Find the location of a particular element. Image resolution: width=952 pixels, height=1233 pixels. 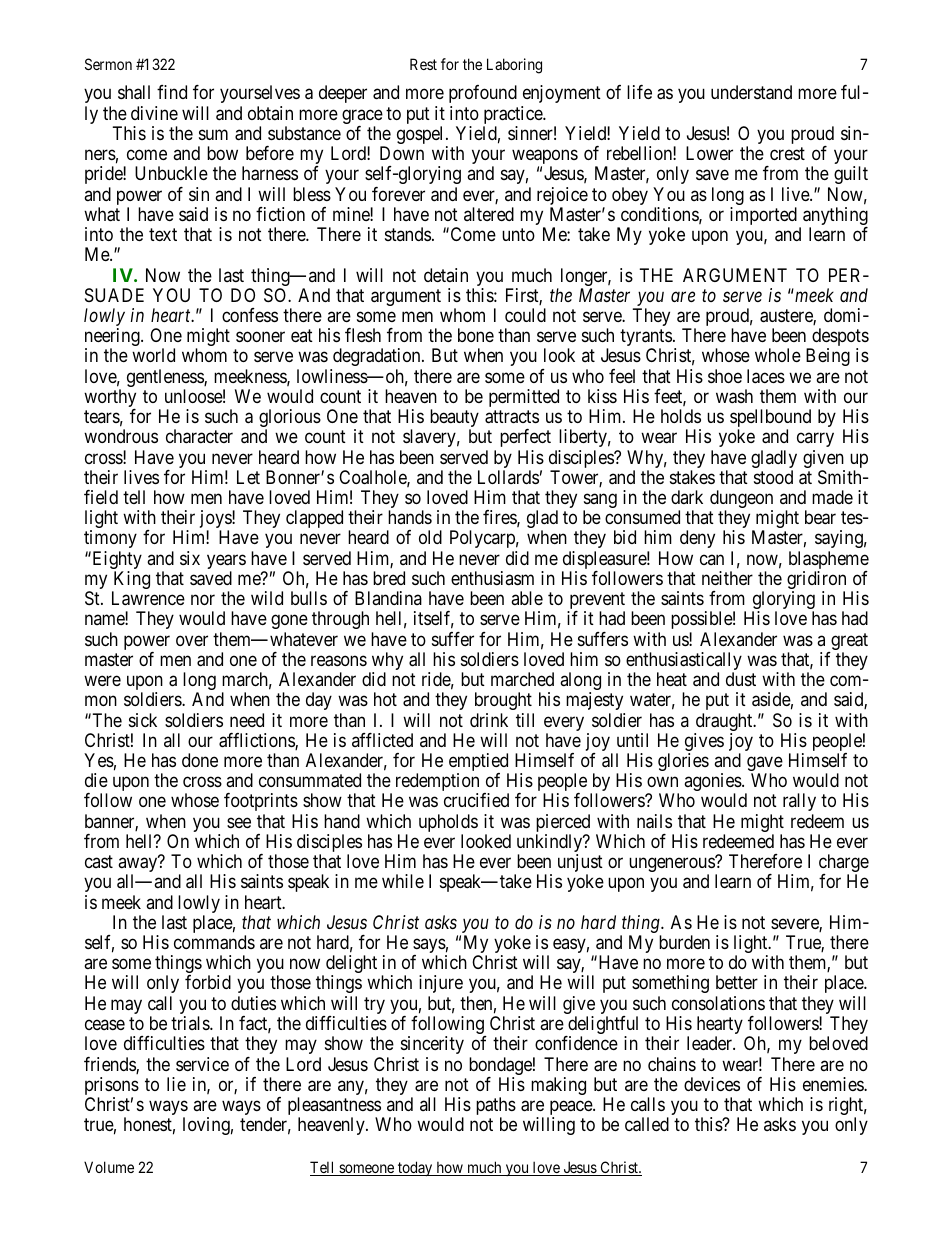

character is located at coordinates (199, 436).
